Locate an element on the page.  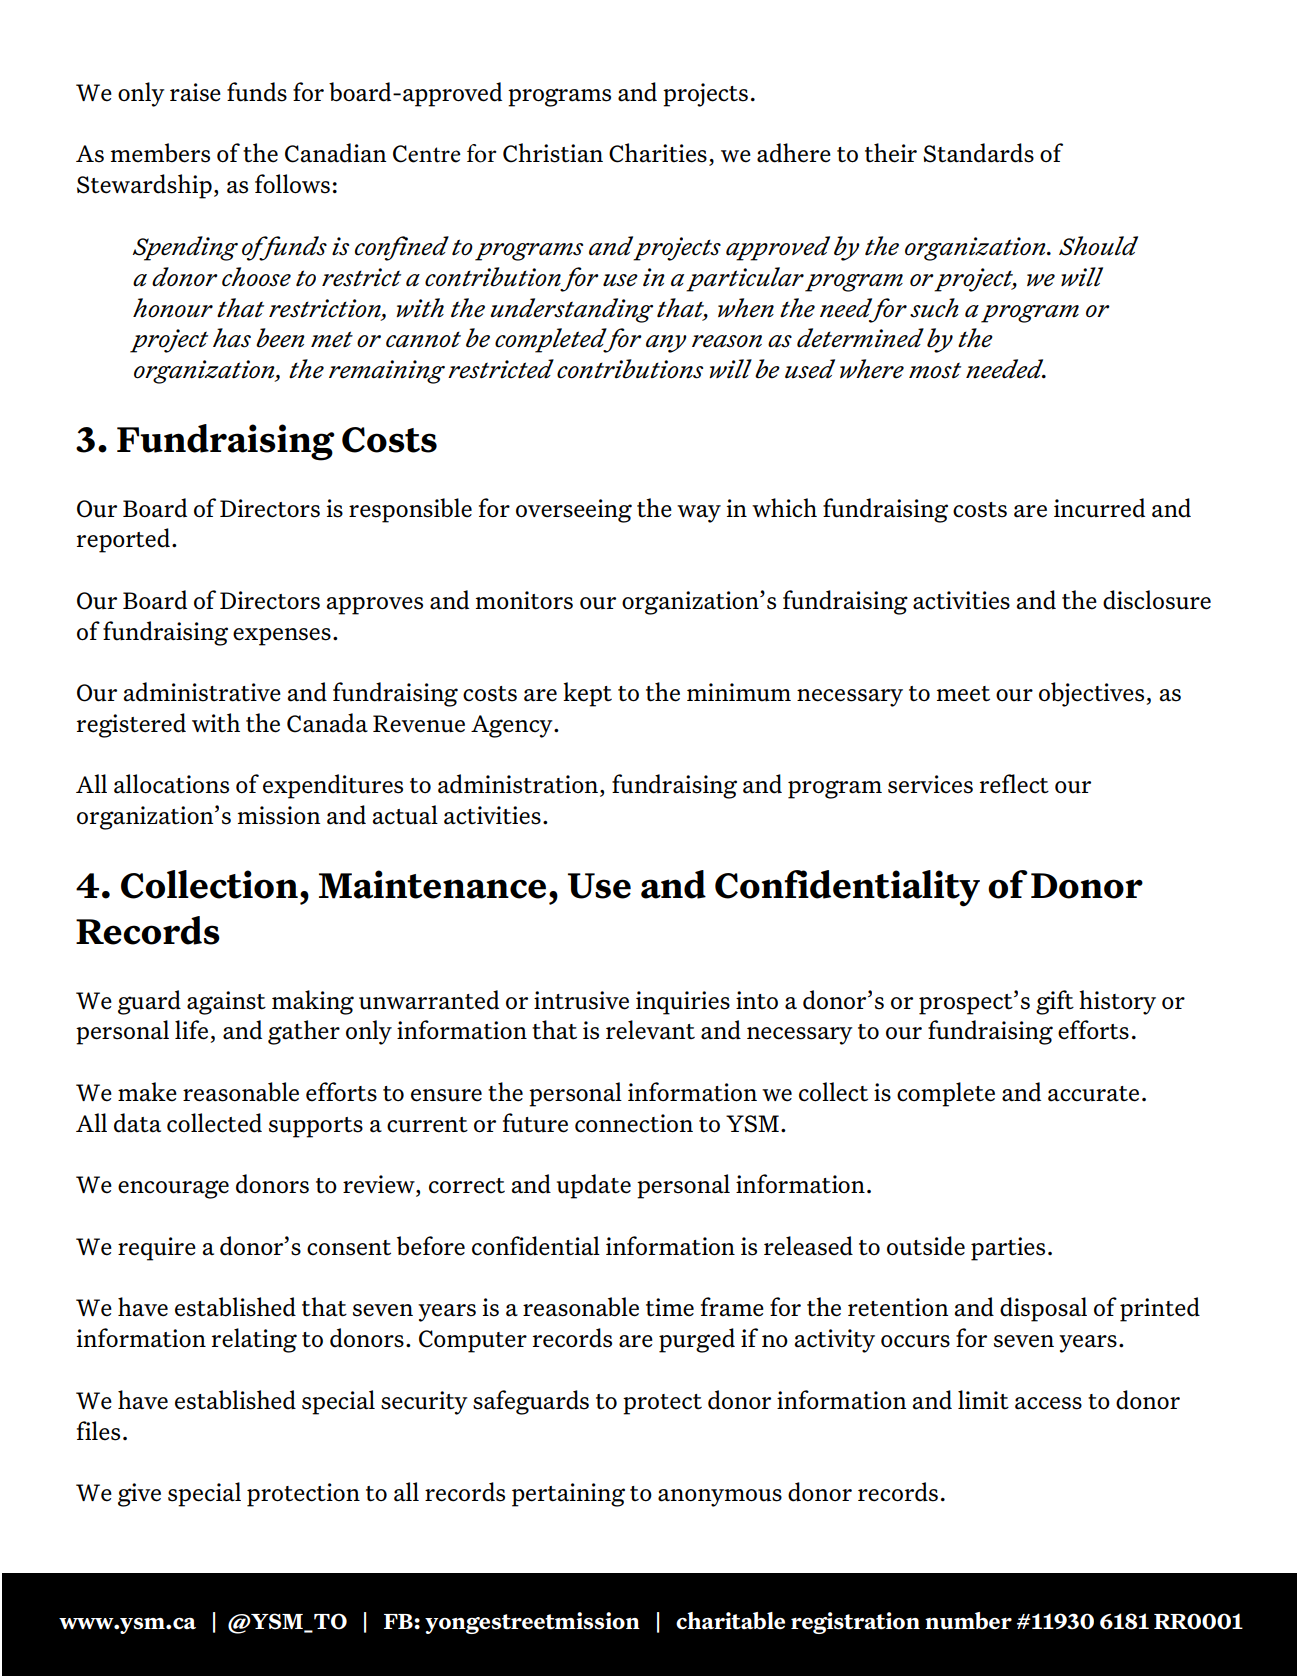
update is located at coordinates (594, 1186).
